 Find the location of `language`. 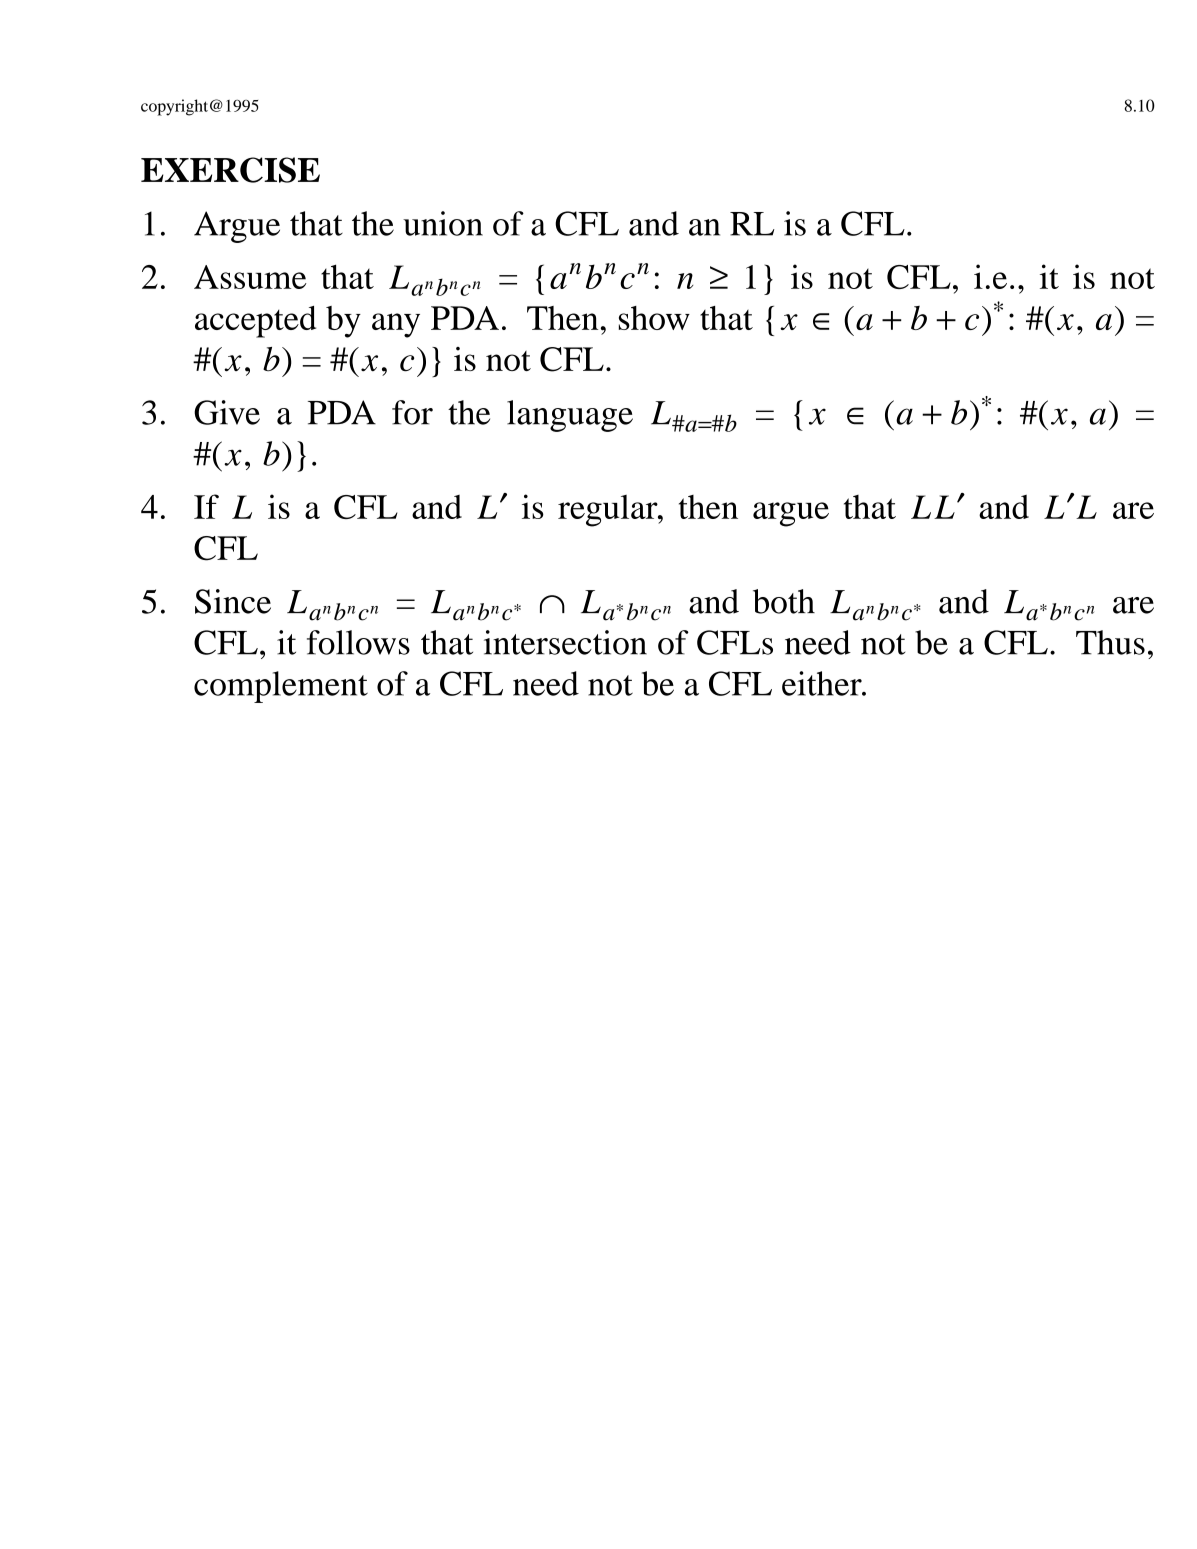

language is located at coordinates (570, 416).
